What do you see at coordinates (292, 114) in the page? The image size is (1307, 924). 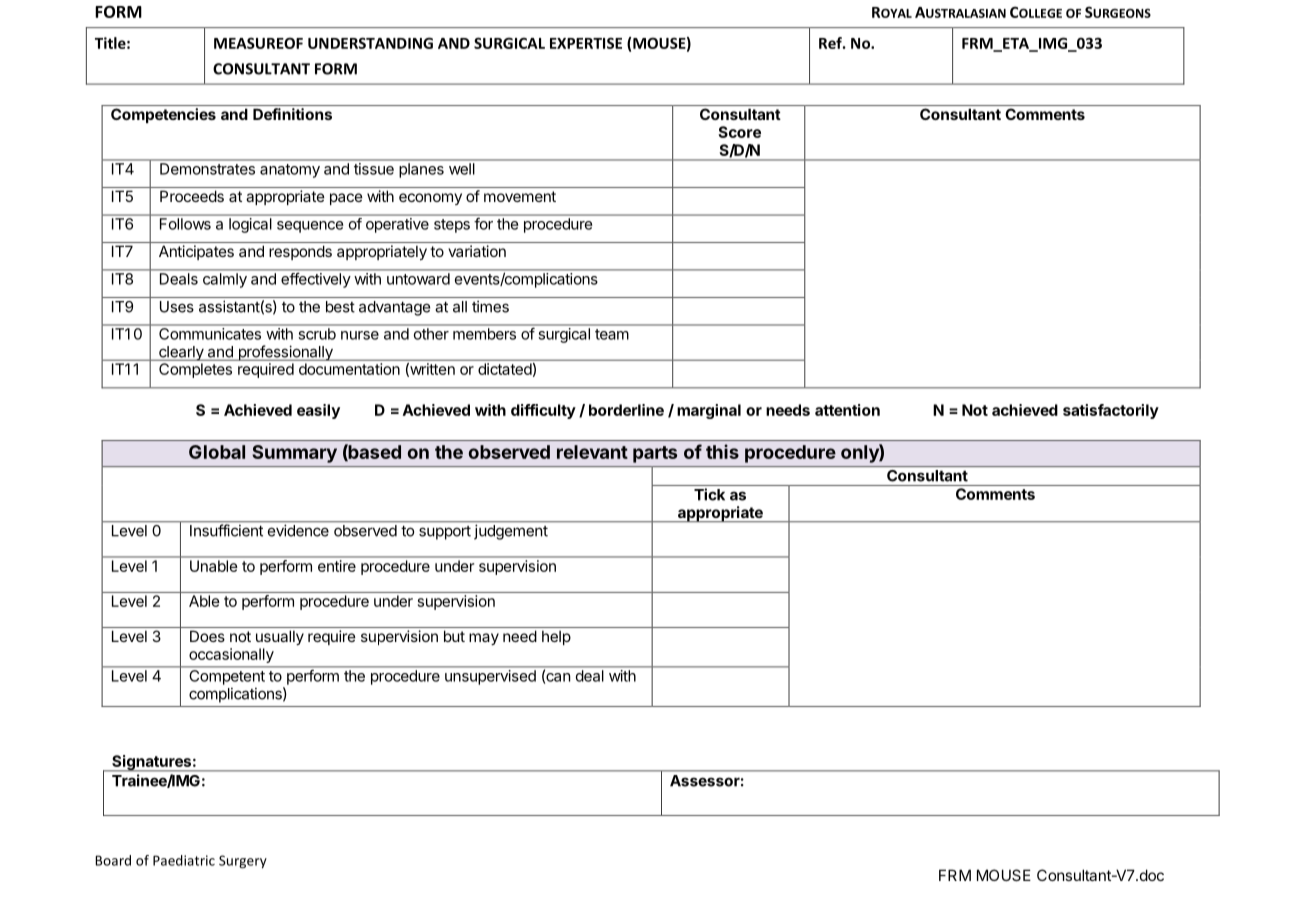 I see `Definitions` at bounding box center [292, 114].
